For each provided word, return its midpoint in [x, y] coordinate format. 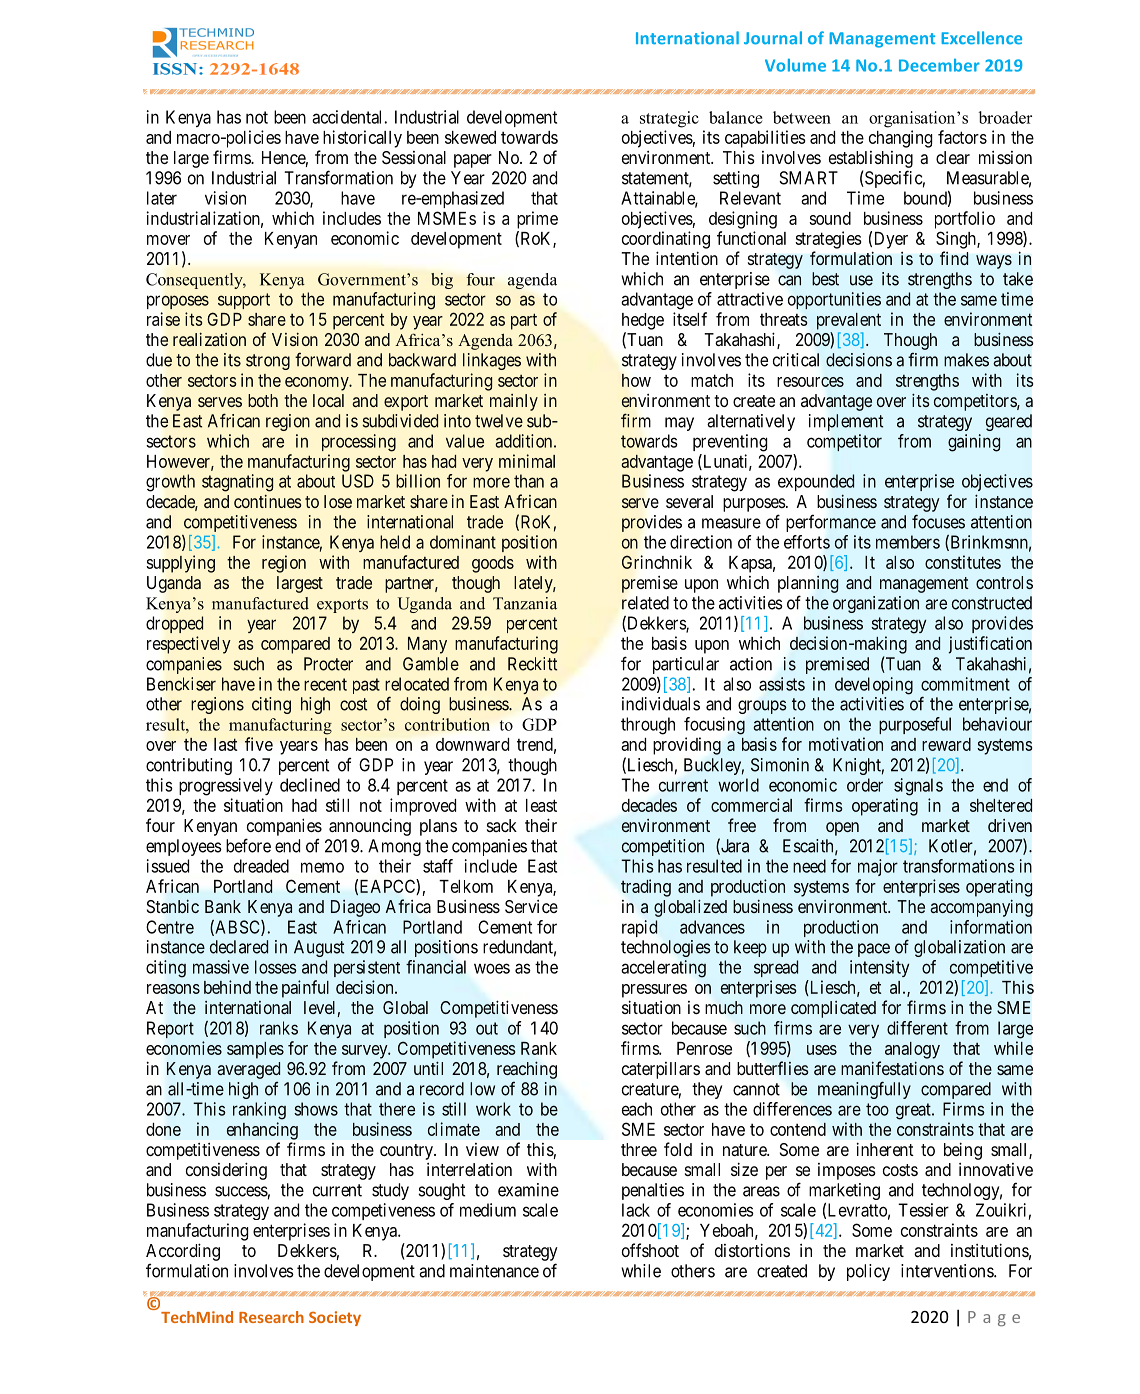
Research [271, 1317]
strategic [669, 119]
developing [874, 686]
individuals [661, 704]
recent [325, 684]
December [939, 65]
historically [362, 139]
